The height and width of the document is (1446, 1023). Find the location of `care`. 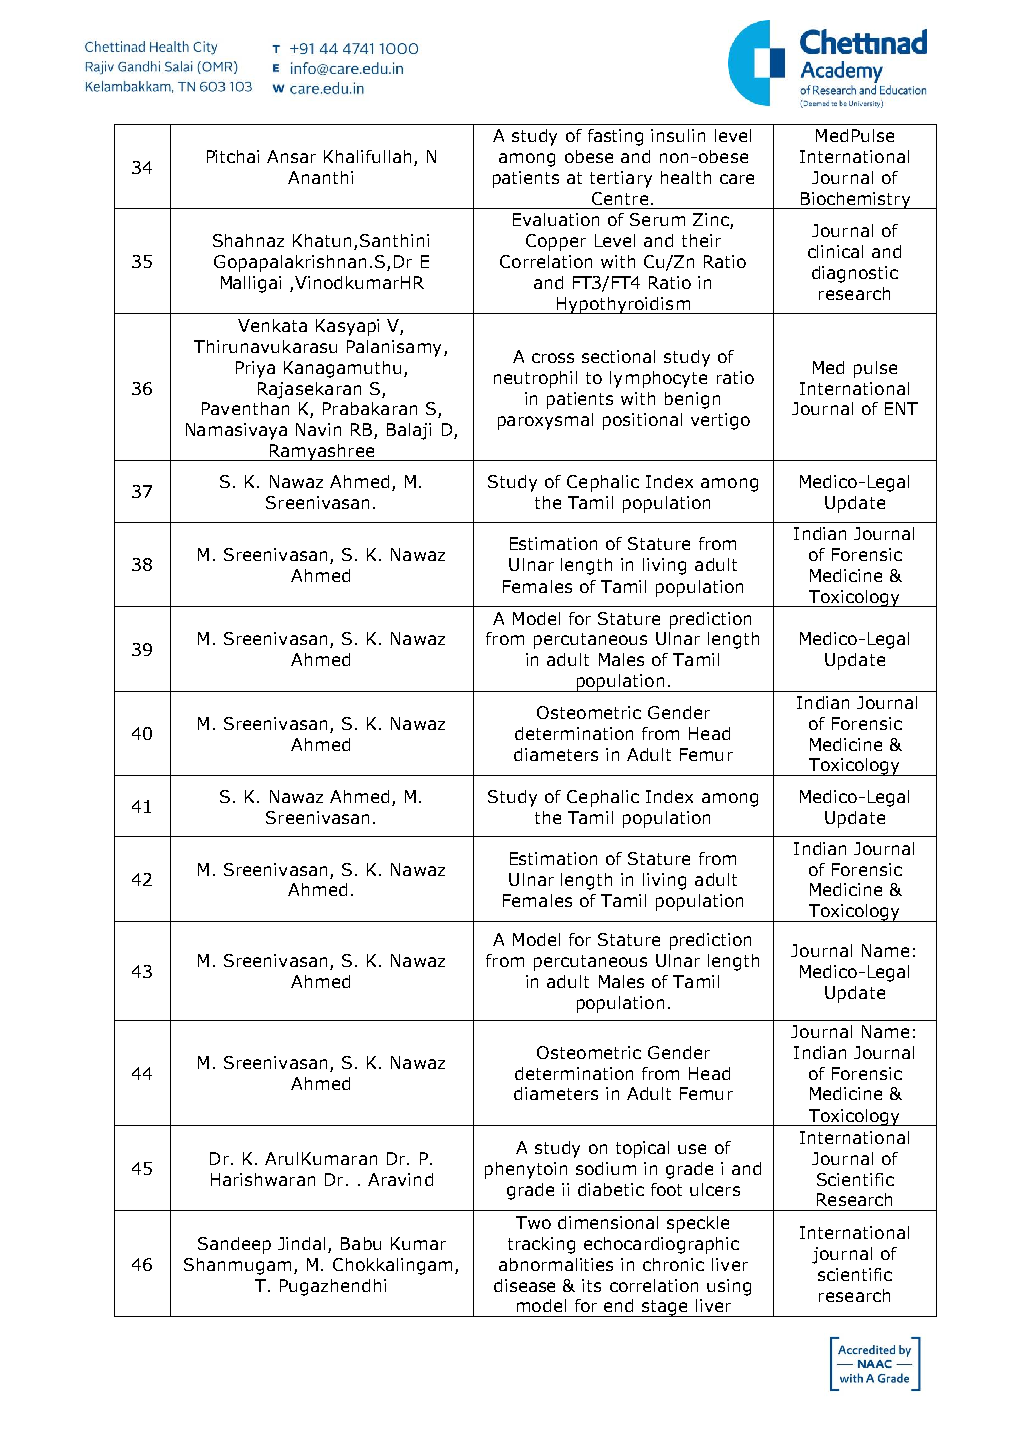

care is located at coordinates (737, 179).
